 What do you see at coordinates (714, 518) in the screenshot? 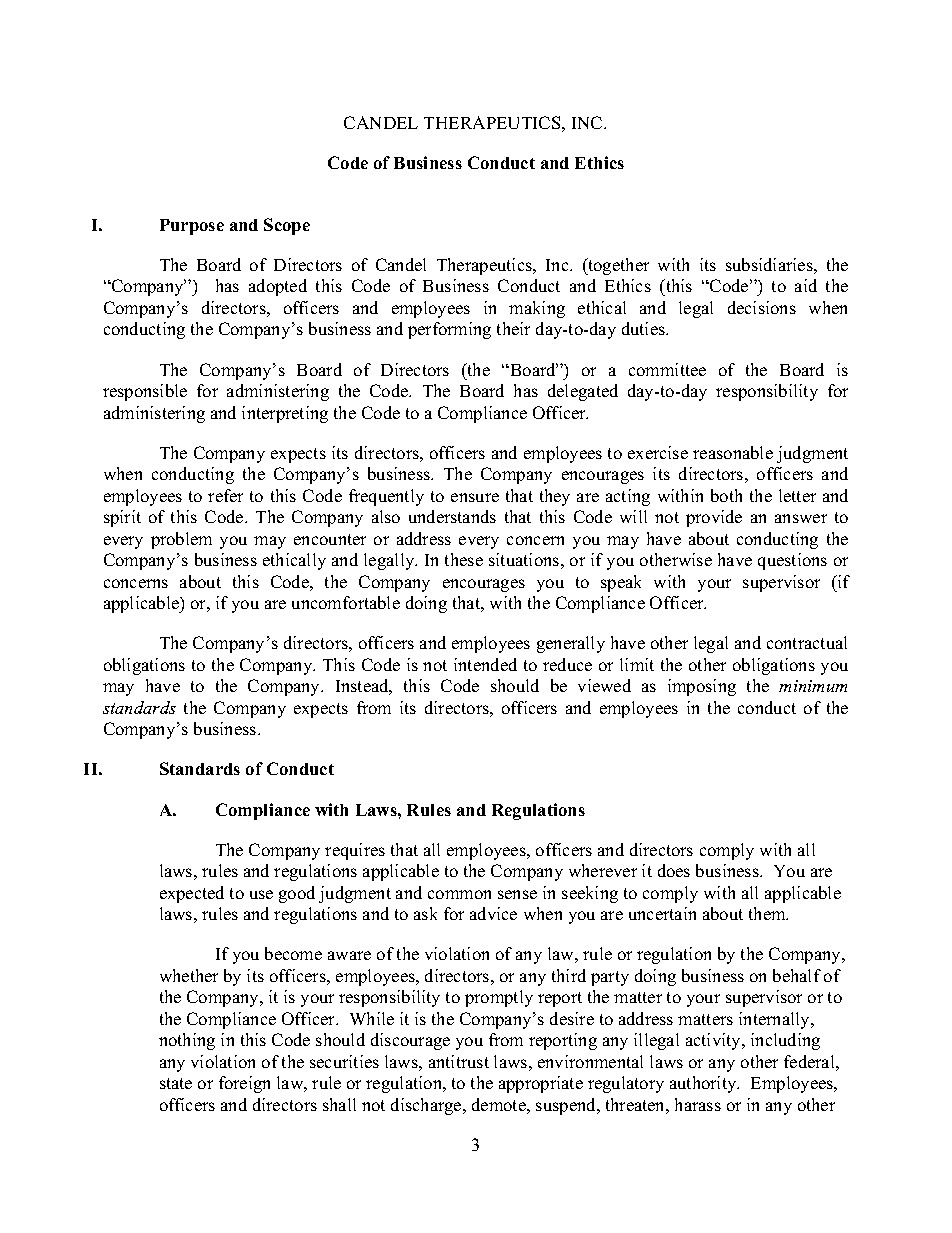
I see `provide` at bounding box center [714, 518].
